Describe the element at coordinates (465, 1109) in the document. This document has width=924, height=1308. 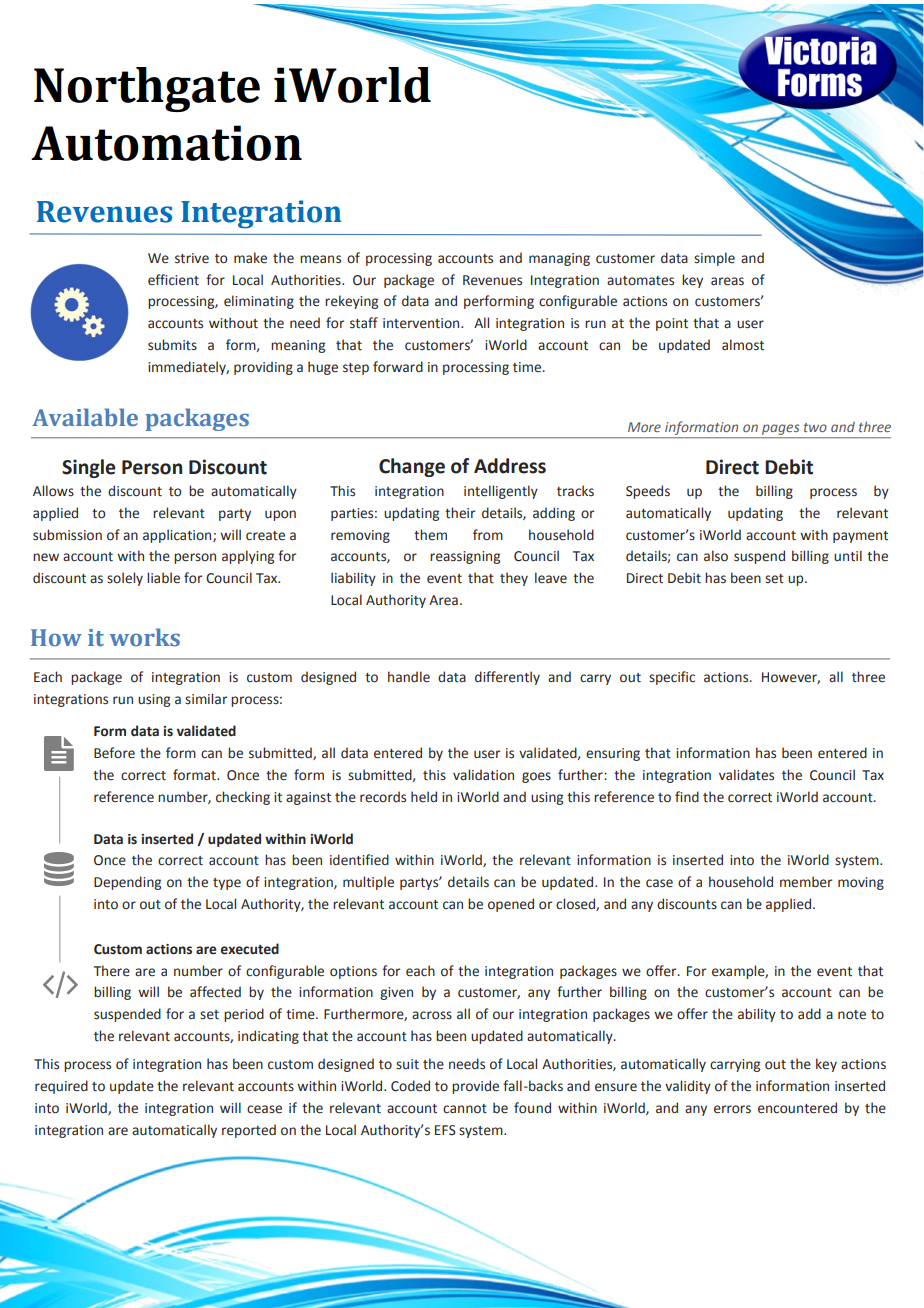
I see `cannot` at that location.
